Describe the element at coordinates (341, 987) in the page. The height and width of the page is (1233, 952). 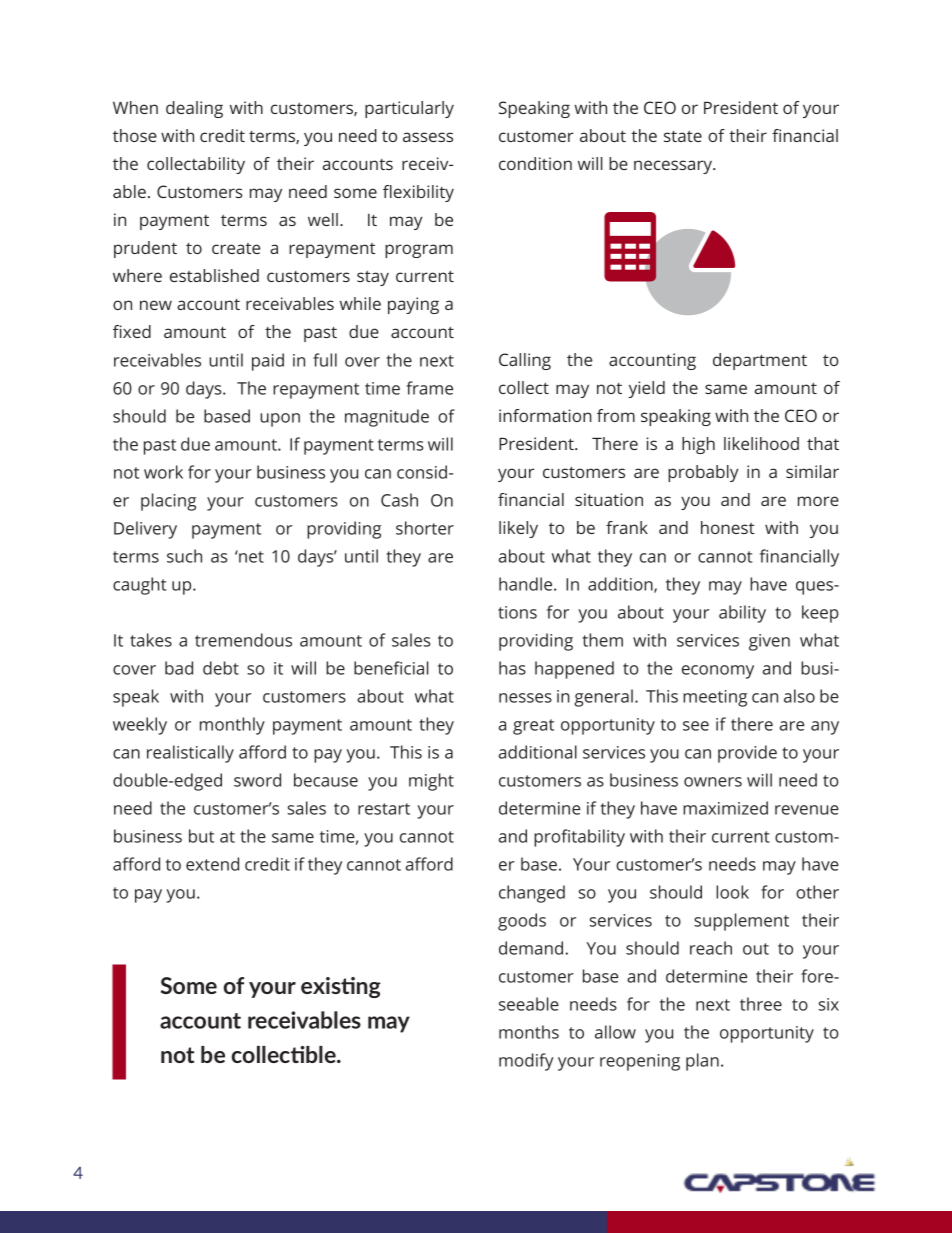
I see `existing` at that location.
